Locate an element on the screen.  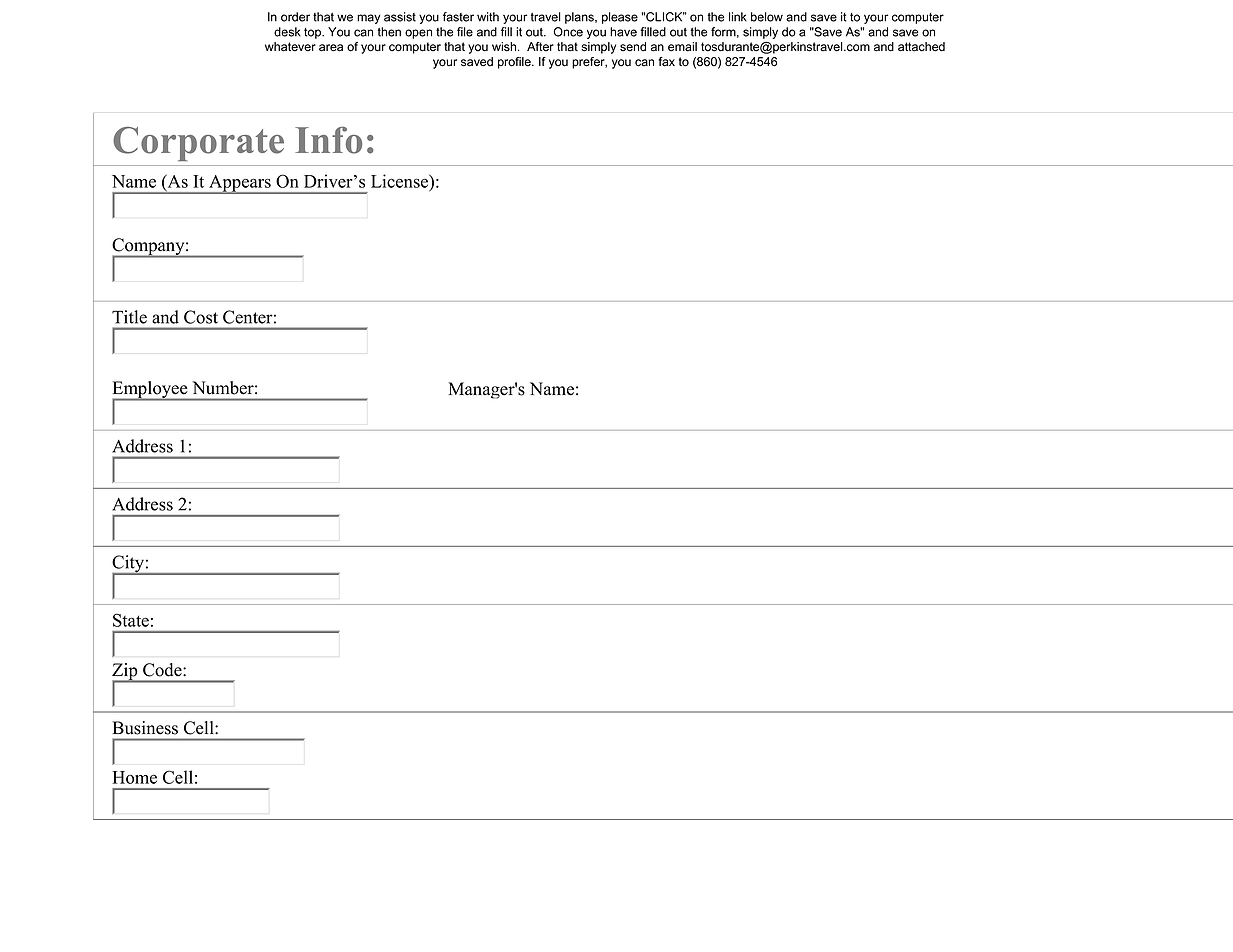
After is located at coordinates (540, 47).
